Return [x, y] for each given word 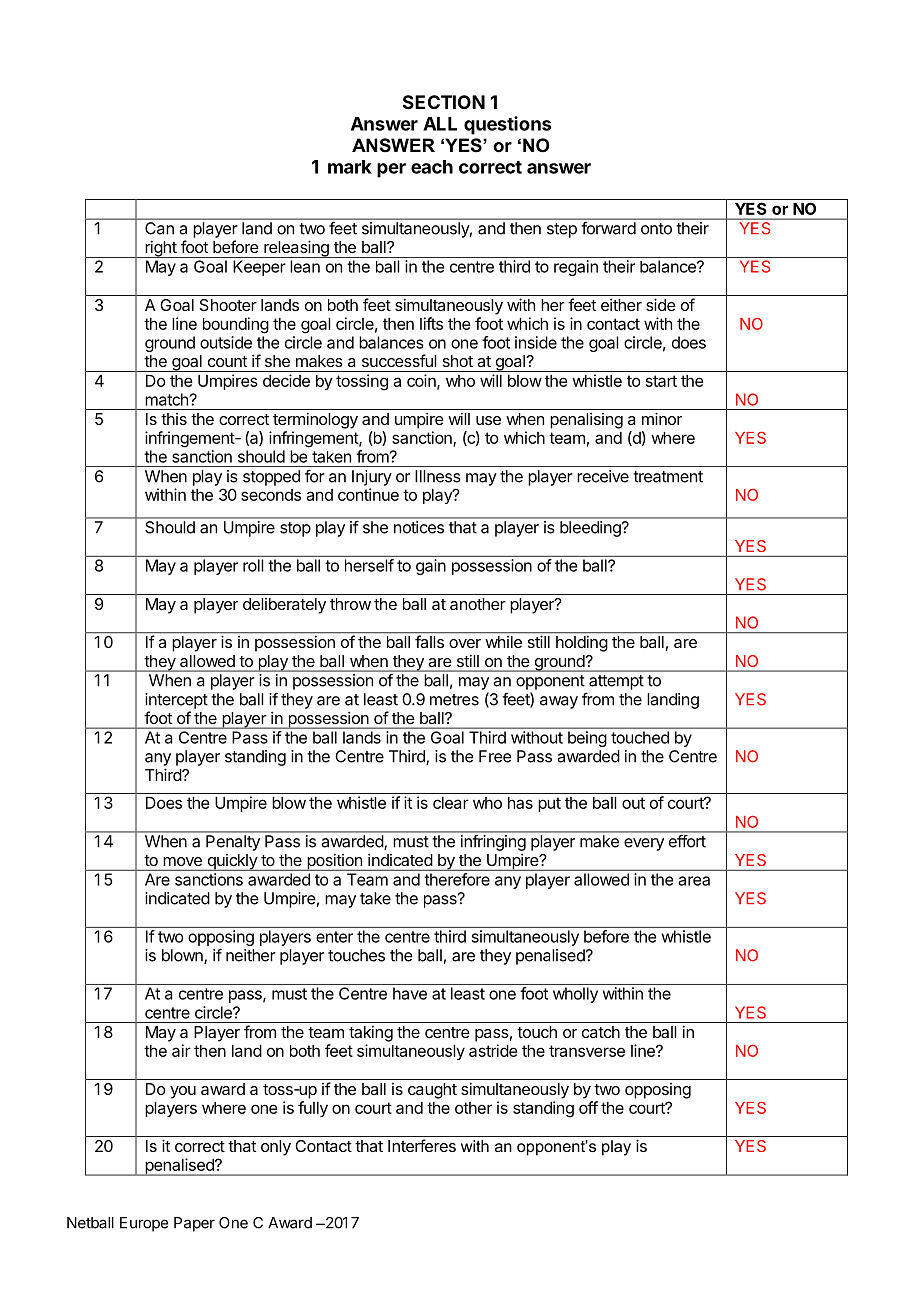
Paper [194, 1224]
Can [159, 228]
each [432, 167]
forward [609, 228]
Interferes [422, 1145]
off [588, 1107]
